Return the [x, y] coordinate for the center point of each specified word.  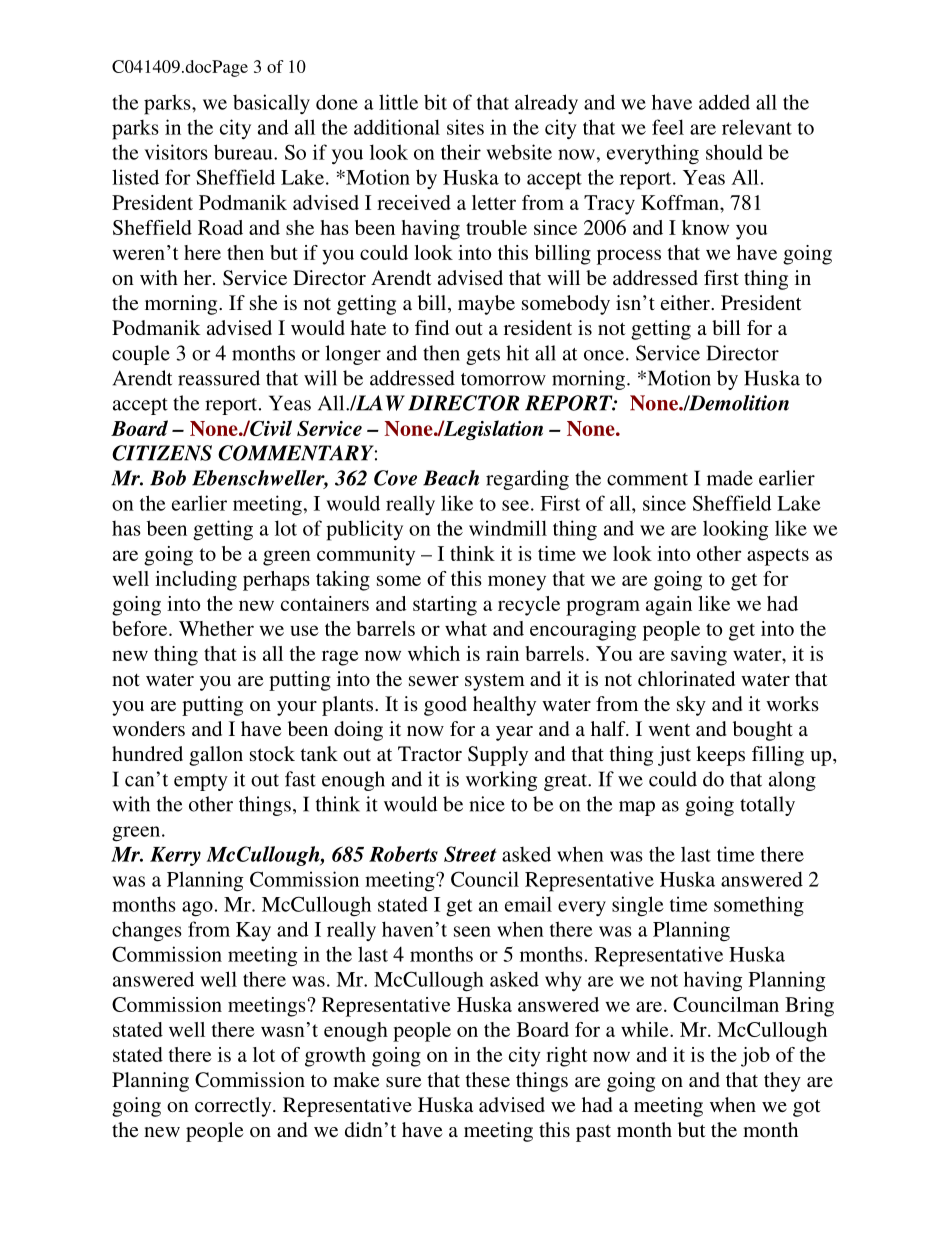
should [734, 152]
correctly [234, 1107]
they [782, 1082]
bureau [244, 152]
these [488, 1079]
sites [465, 127]
